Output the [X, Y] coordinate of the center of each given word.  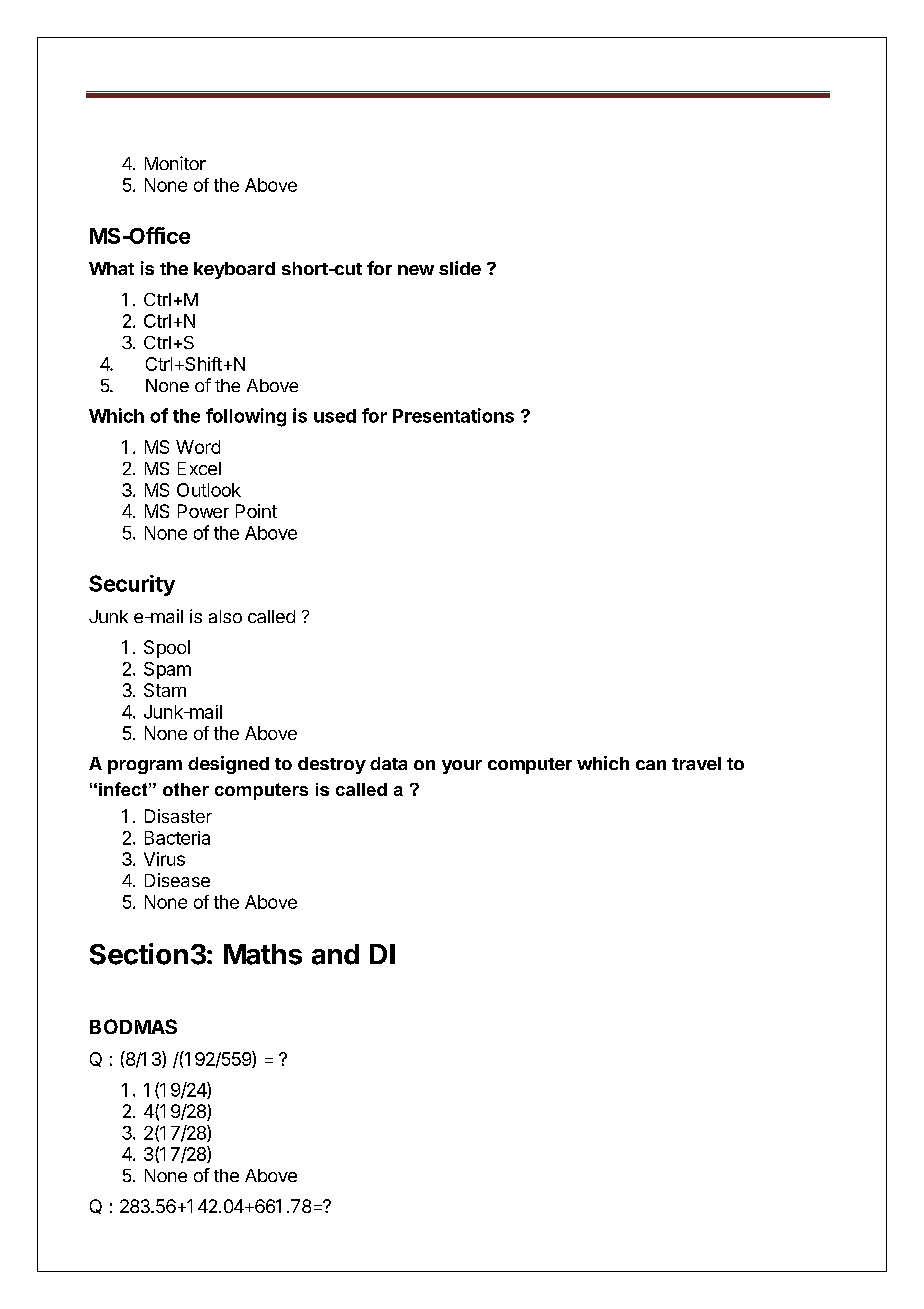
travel [696, 763]
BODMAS [133, 1026]
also [225, 616]
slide [460, 268]
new [416, 270]
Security [132, 585]
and [335, 954]
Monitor [175, 163]
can [651, 765]
